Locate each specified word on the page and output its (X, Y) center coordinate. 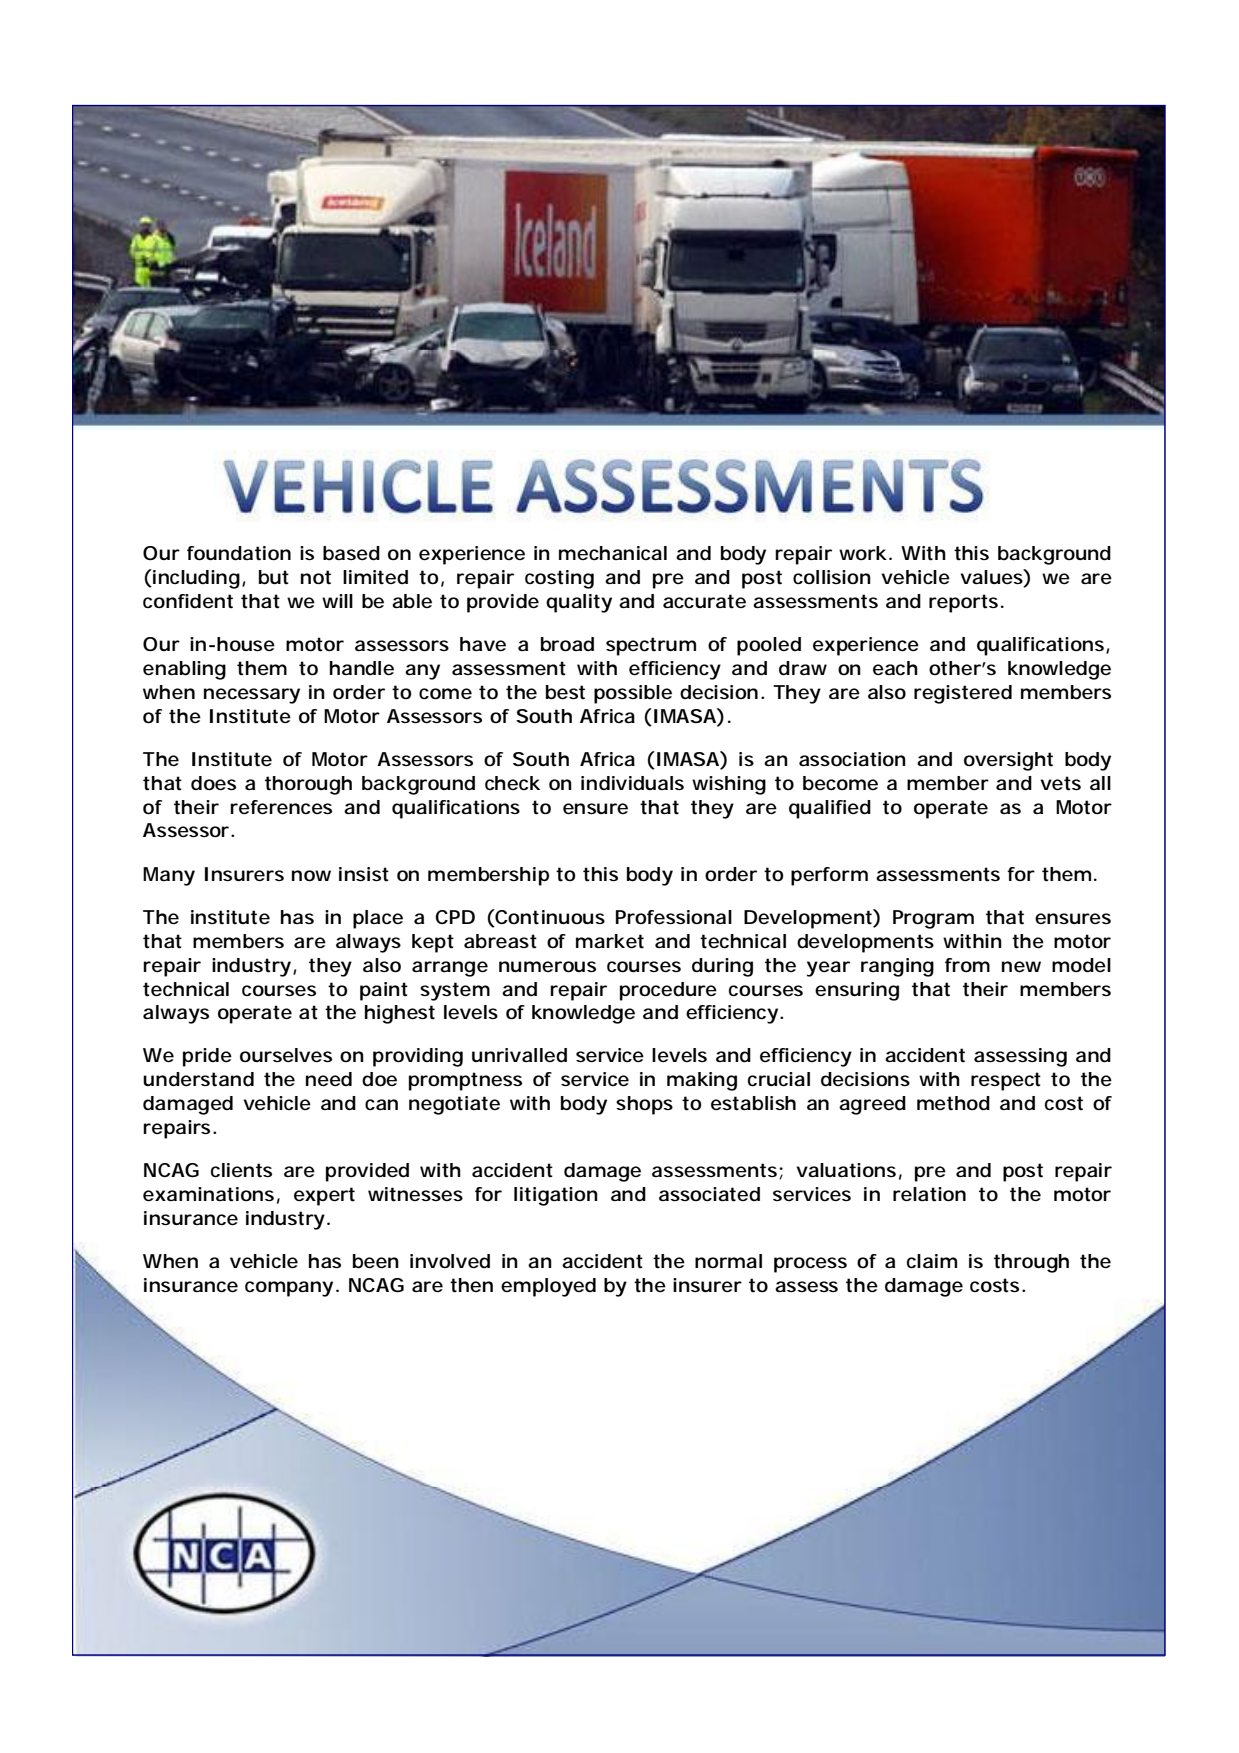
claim (932, 1261)
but (274, 577)
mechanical (613, 553)
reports (963, 603)
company (289, 1289)
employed (548, 1287)
